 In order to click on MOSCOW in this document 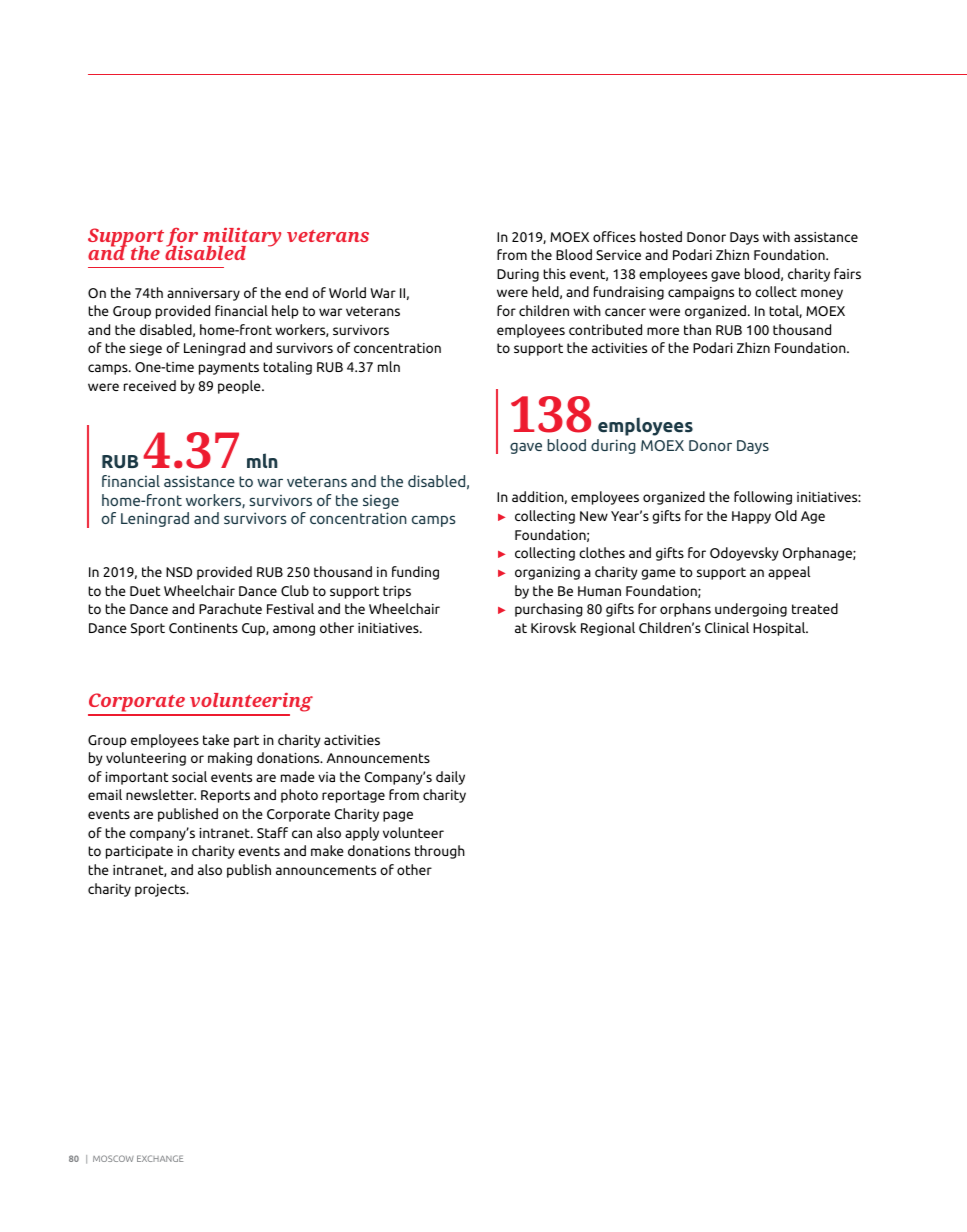, I will do `click(113, 1158)`.
